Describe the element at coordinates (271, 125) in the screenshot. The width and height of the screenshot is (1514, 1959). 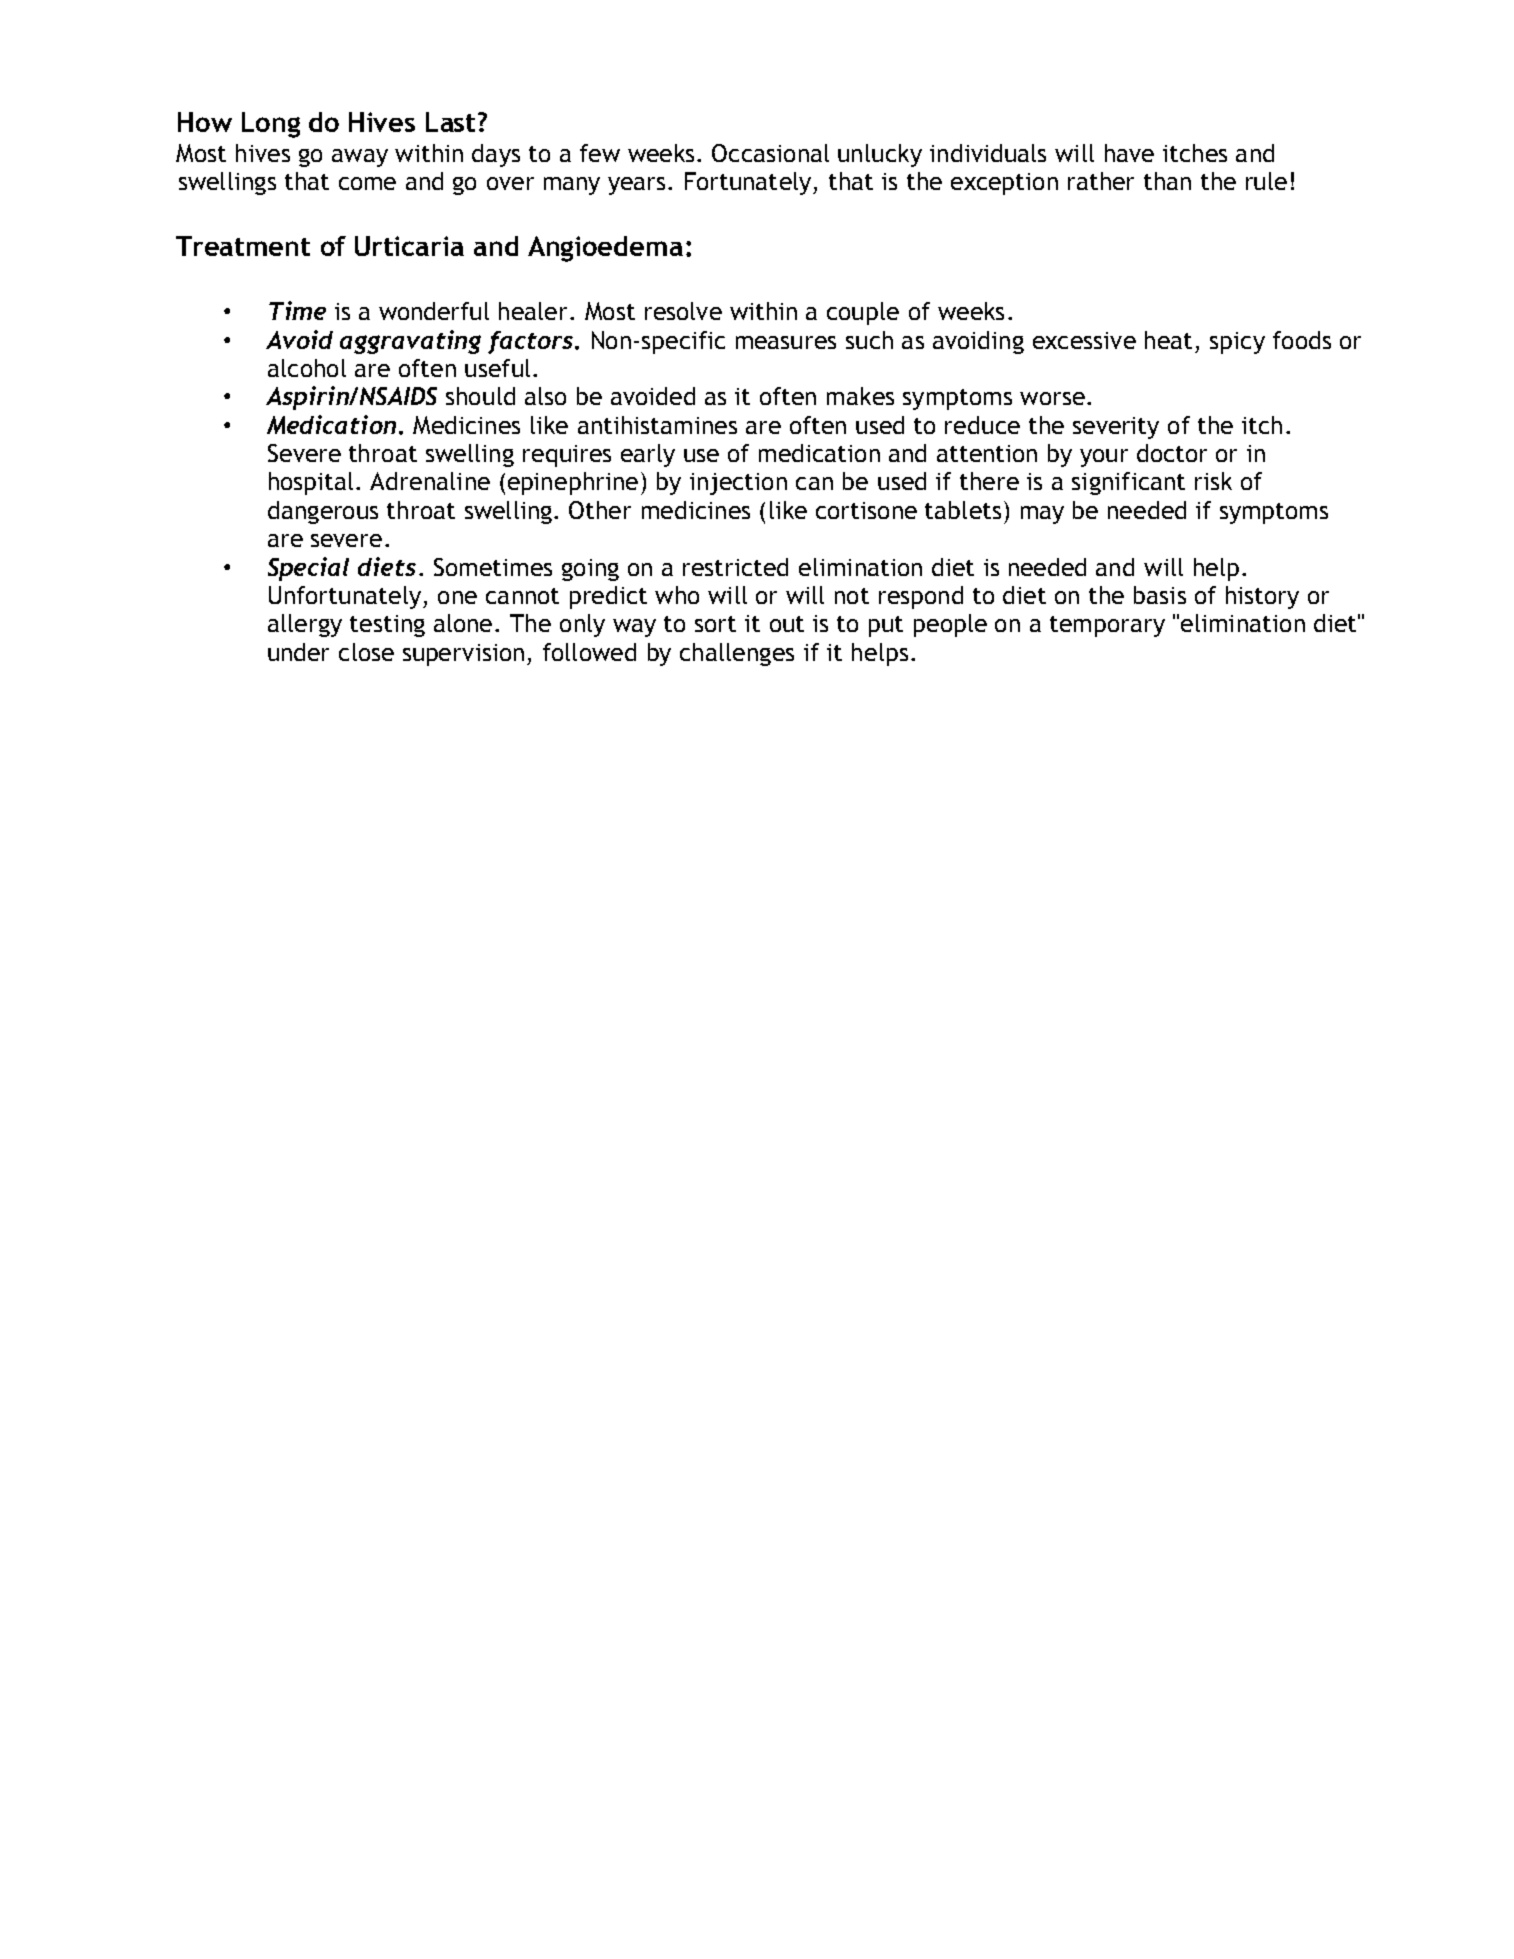
I see `Long` at that location.
